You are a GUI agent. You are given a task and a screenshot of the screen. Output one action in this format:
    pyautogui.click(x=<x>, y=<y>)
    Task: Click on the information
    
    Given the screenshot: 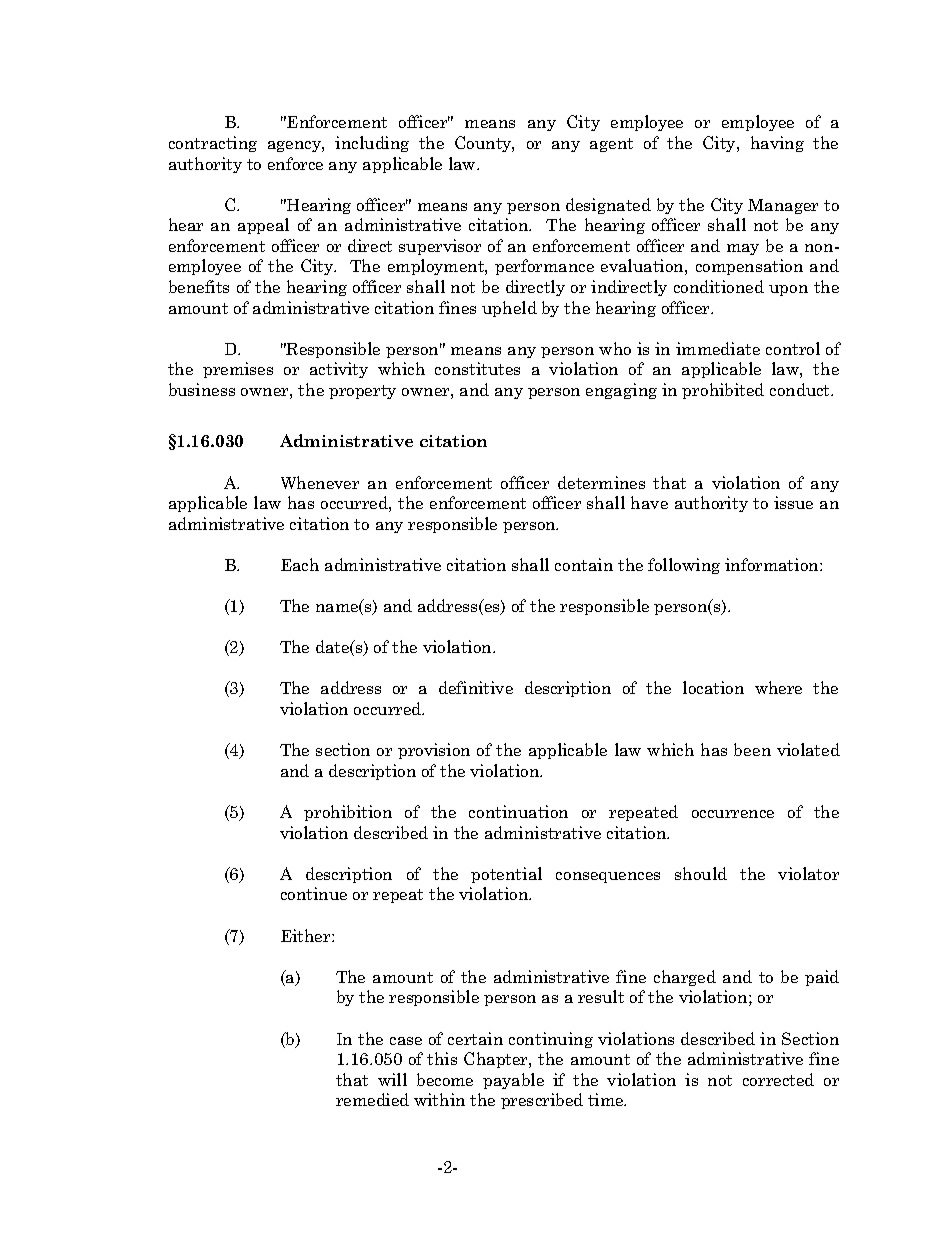 What is the action you would take?
    pyautogui.click(x=773, y=564)
